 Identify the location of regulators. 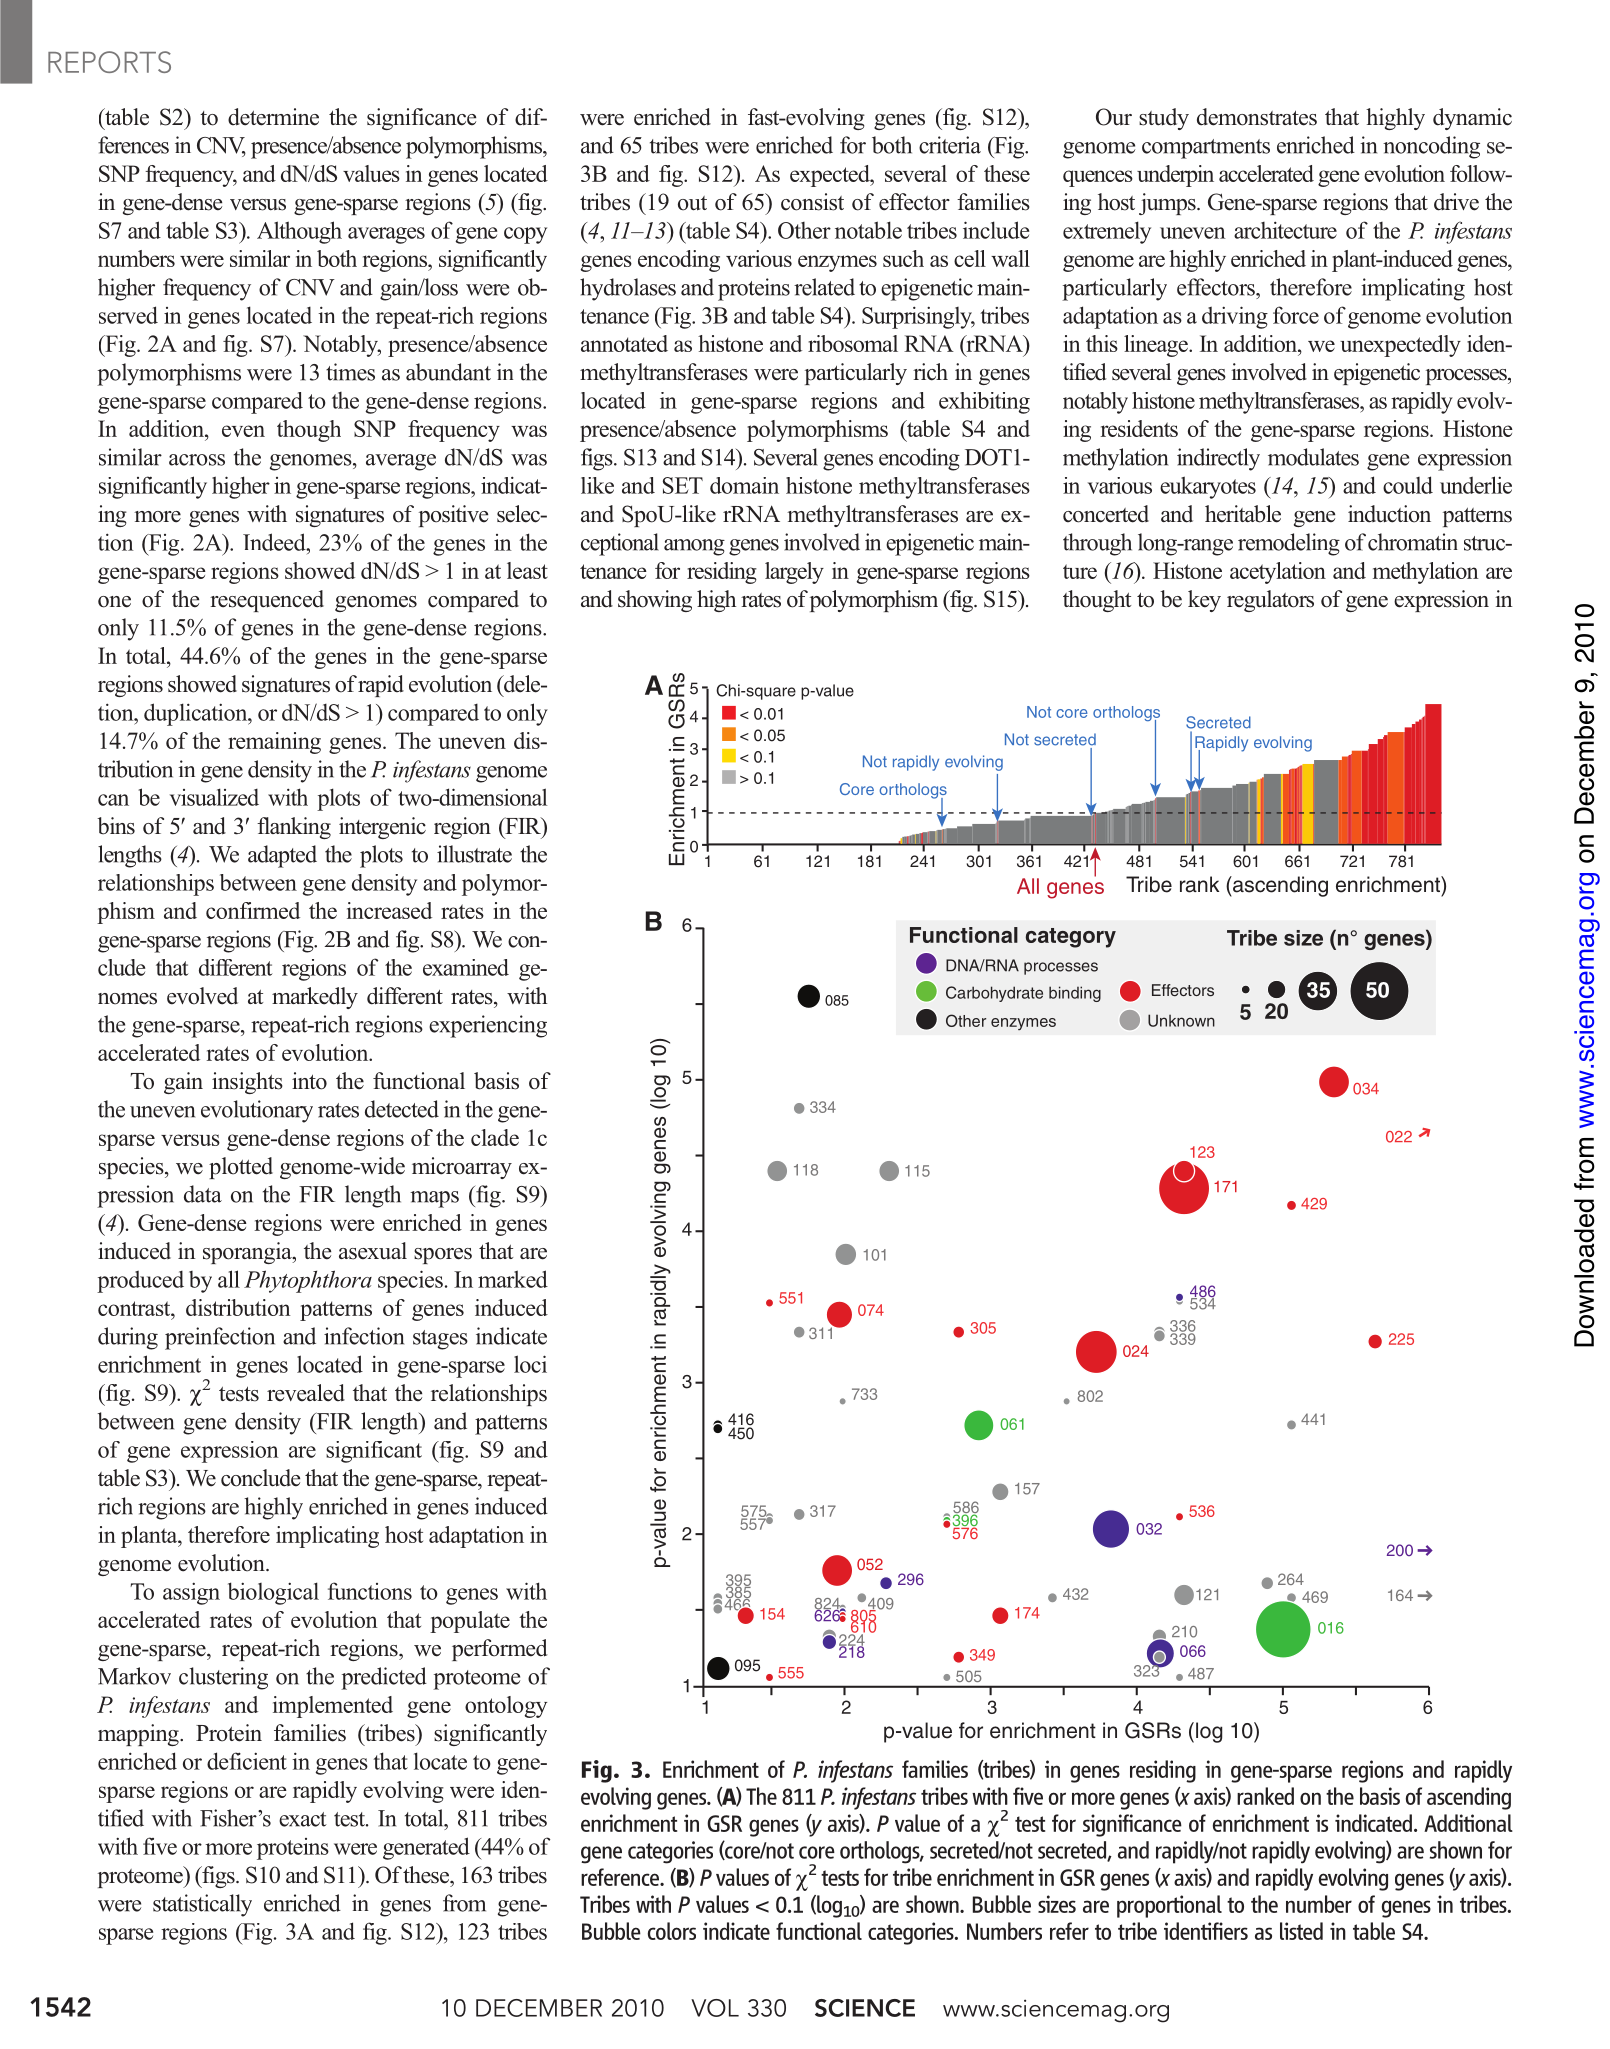
(1270, 601).
